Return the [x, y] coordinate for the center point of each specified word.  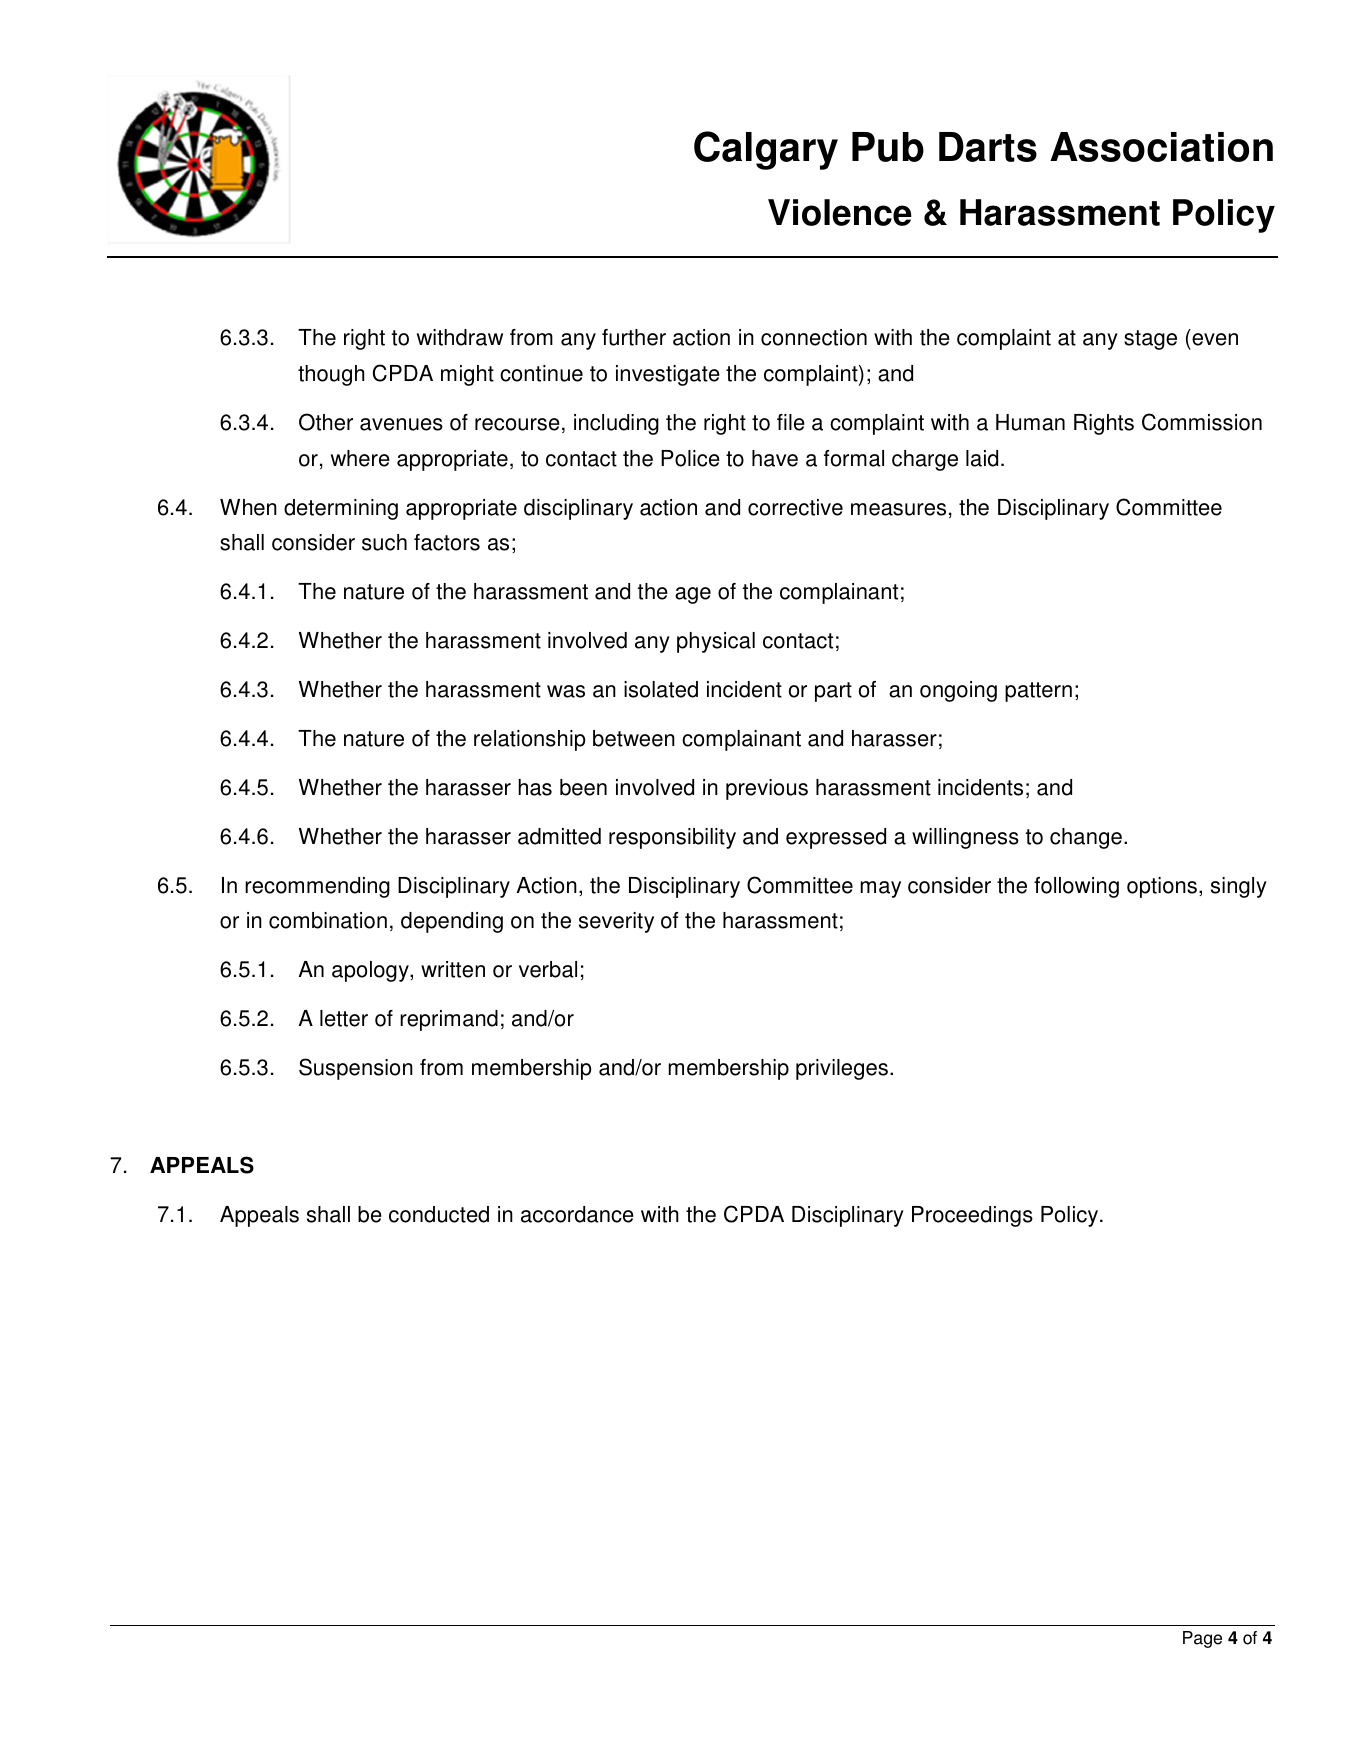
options [1162, 887]
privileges [842, 1069]
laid [982, 458]
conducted [439, 1214]
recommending [317, 887]
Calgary [766, 150]
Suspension [356, 1069]
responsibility [672, 838]
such [384, 542]
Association [1161, 147]
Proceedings [972, 1216]
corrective [795, 507]
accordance [577, 1214]
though [331, 375]
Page [1202, 1639]
